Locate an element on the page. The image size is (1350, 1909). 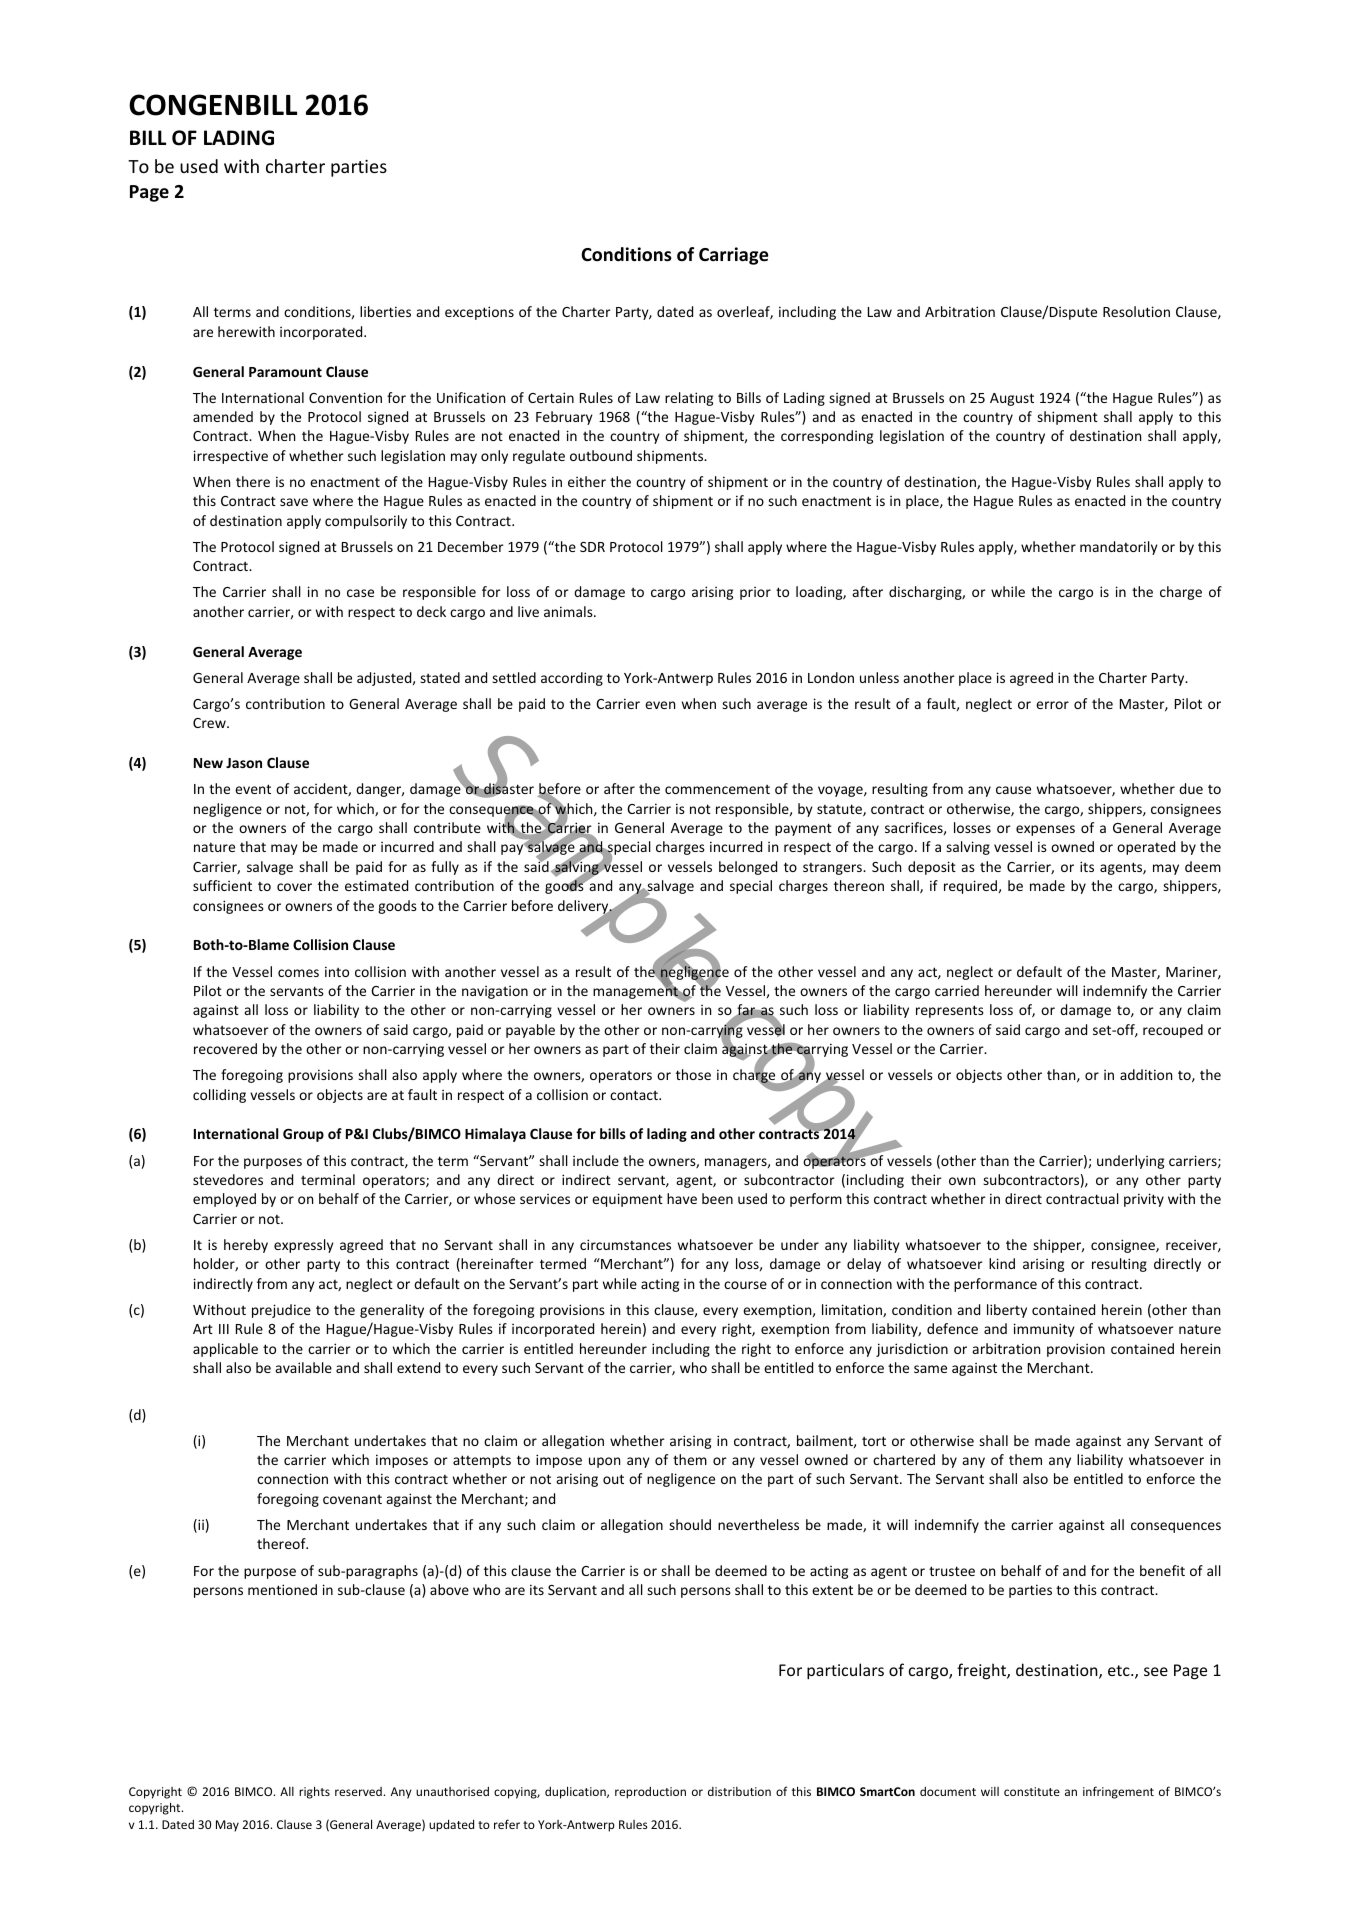
Resolution is located at coordinates (1136, 311).
